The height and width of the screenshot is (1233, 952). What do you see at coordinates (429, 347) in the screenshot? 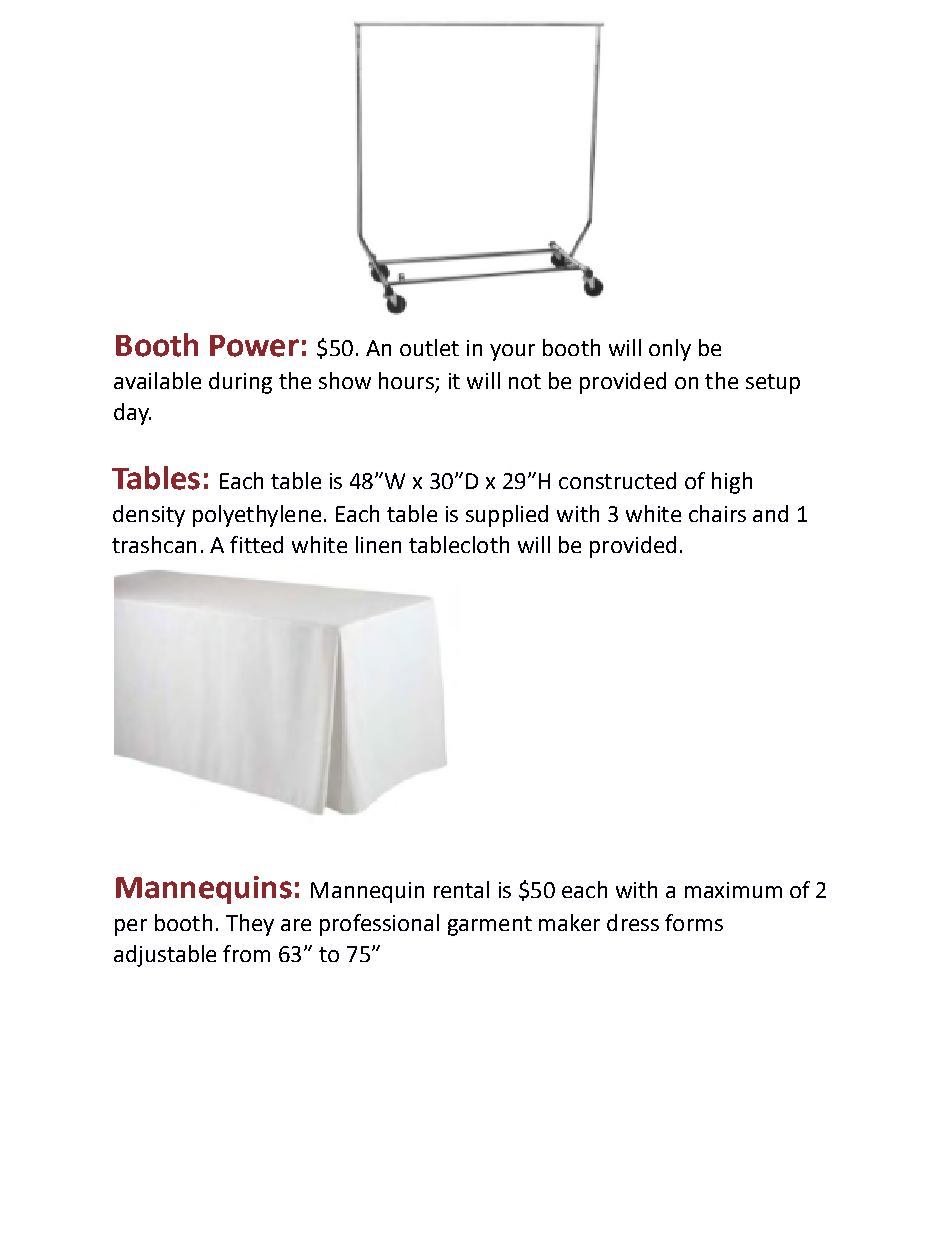
I see `outlet` at bounding box center [429, 347].
